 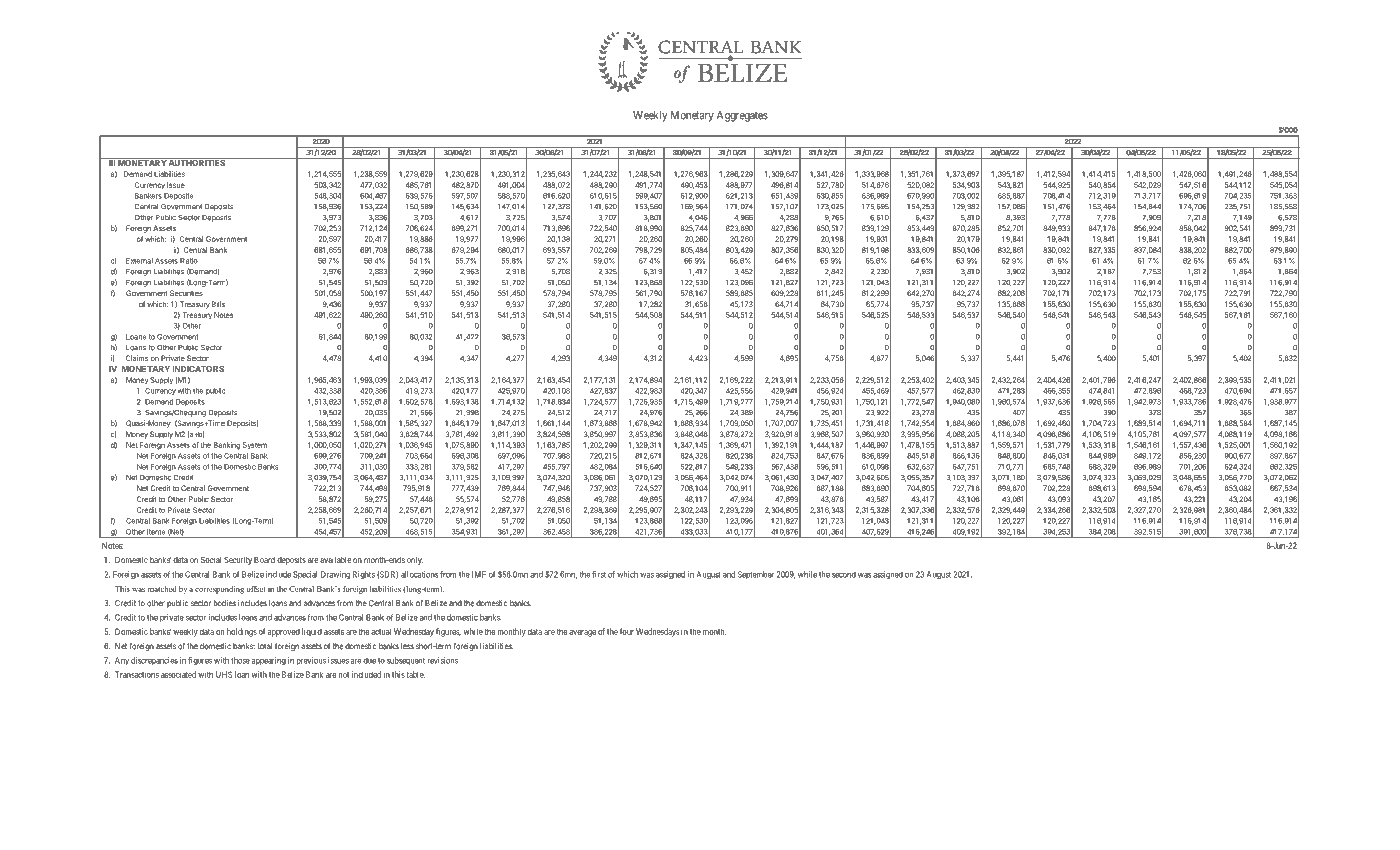 I want to click on subsequent, so click(x=406, y=661).
